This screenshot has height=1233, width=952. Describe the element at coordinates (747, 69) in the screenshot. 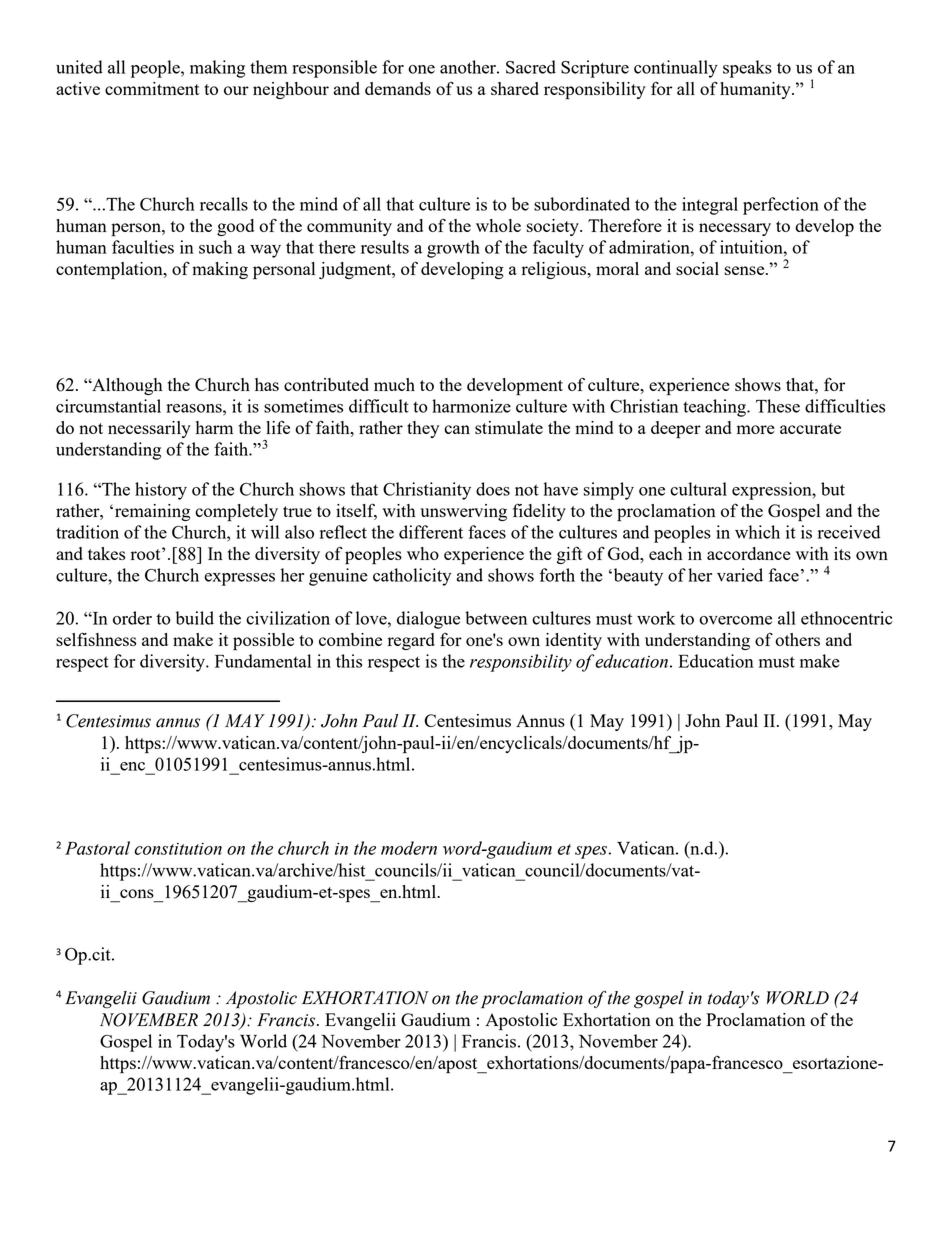

I see `speaks` at that location.
